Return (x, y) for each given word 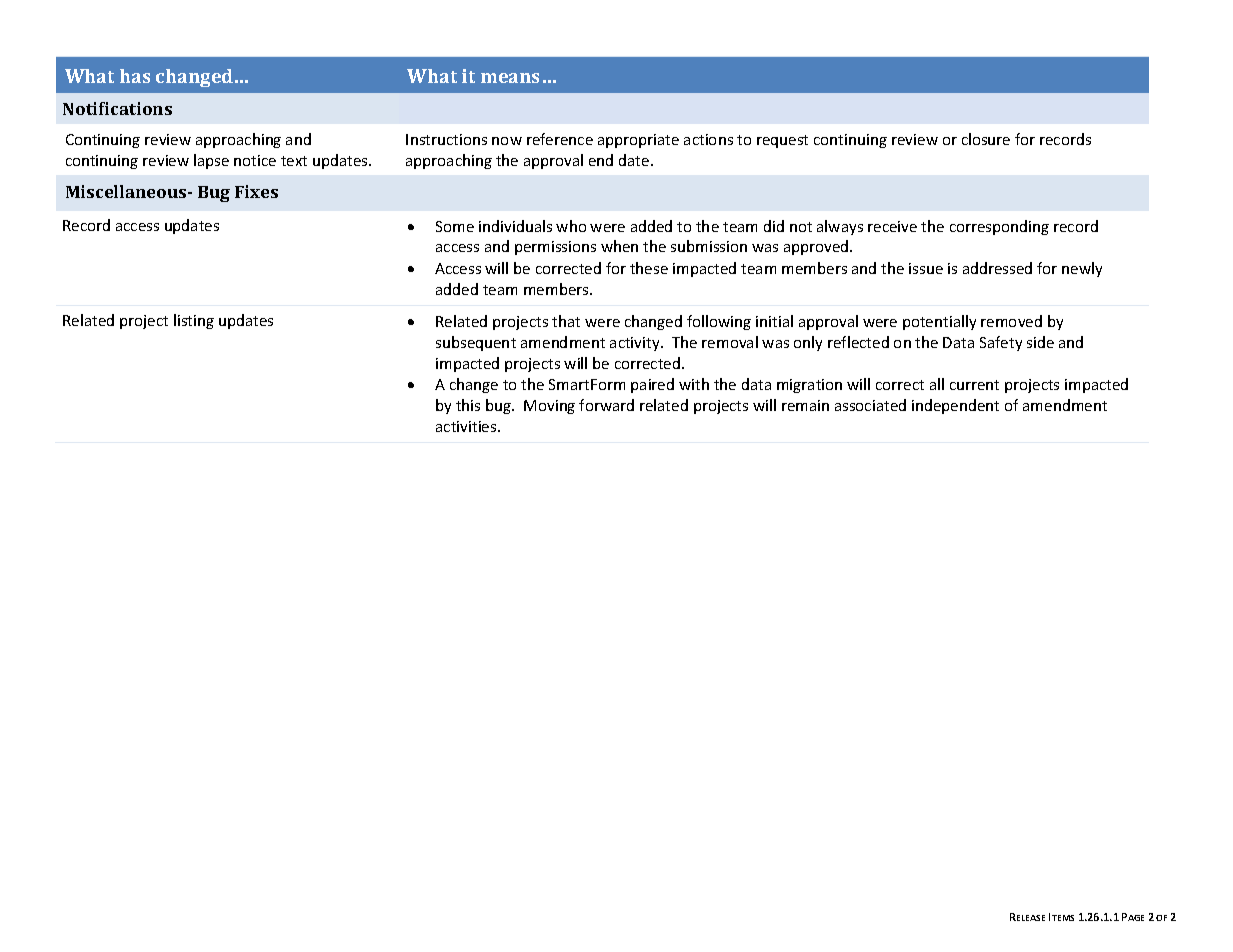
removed (1011, 321)
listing (194, 321)
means (510, 78)
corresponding (999, 227)
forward (606, 405)
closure (986, 139)
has (135, 76)
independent (955, 406)
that (566, 321)
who (571, 226)
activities (467, 426)
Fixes (256, 191)
